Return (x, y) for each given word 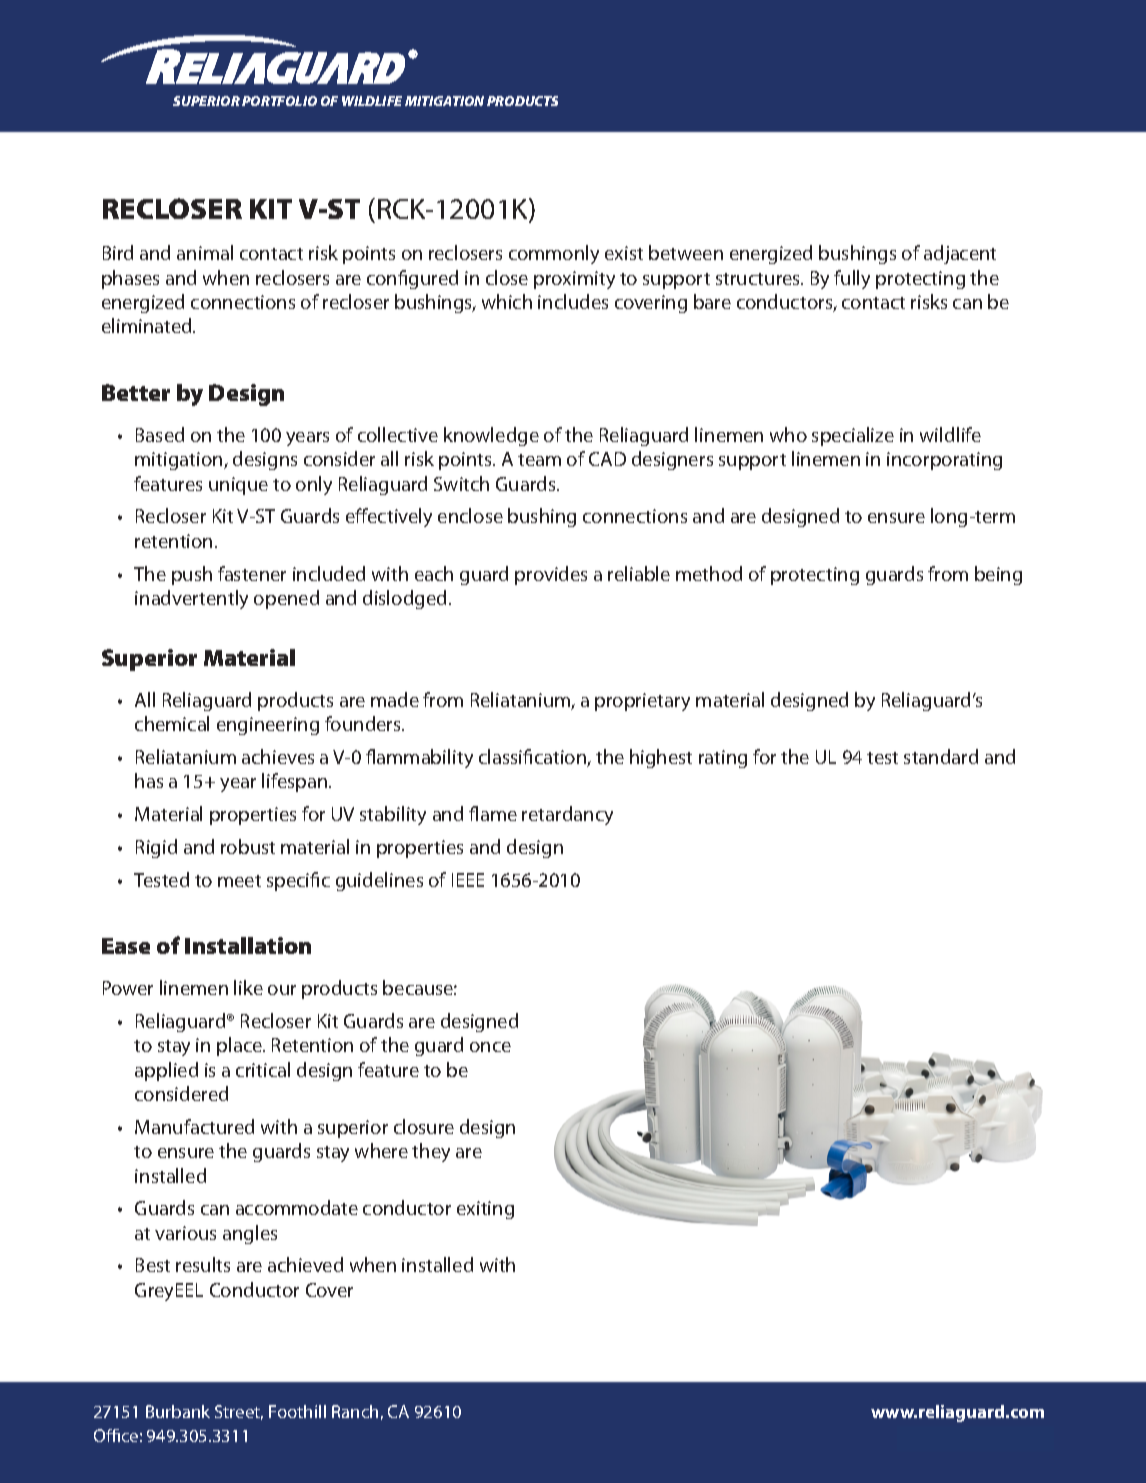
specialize (853, 436)
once (490, 1047)
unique (238, 486)
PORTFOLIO (279, 101)
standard (941, 756)
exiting (485, 1210)
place (240, 1046)
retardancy (567, 815)
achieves (278, 756)
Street (239, 1412)
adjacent (960, 254)
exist (624, 253)
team (539, 460)
